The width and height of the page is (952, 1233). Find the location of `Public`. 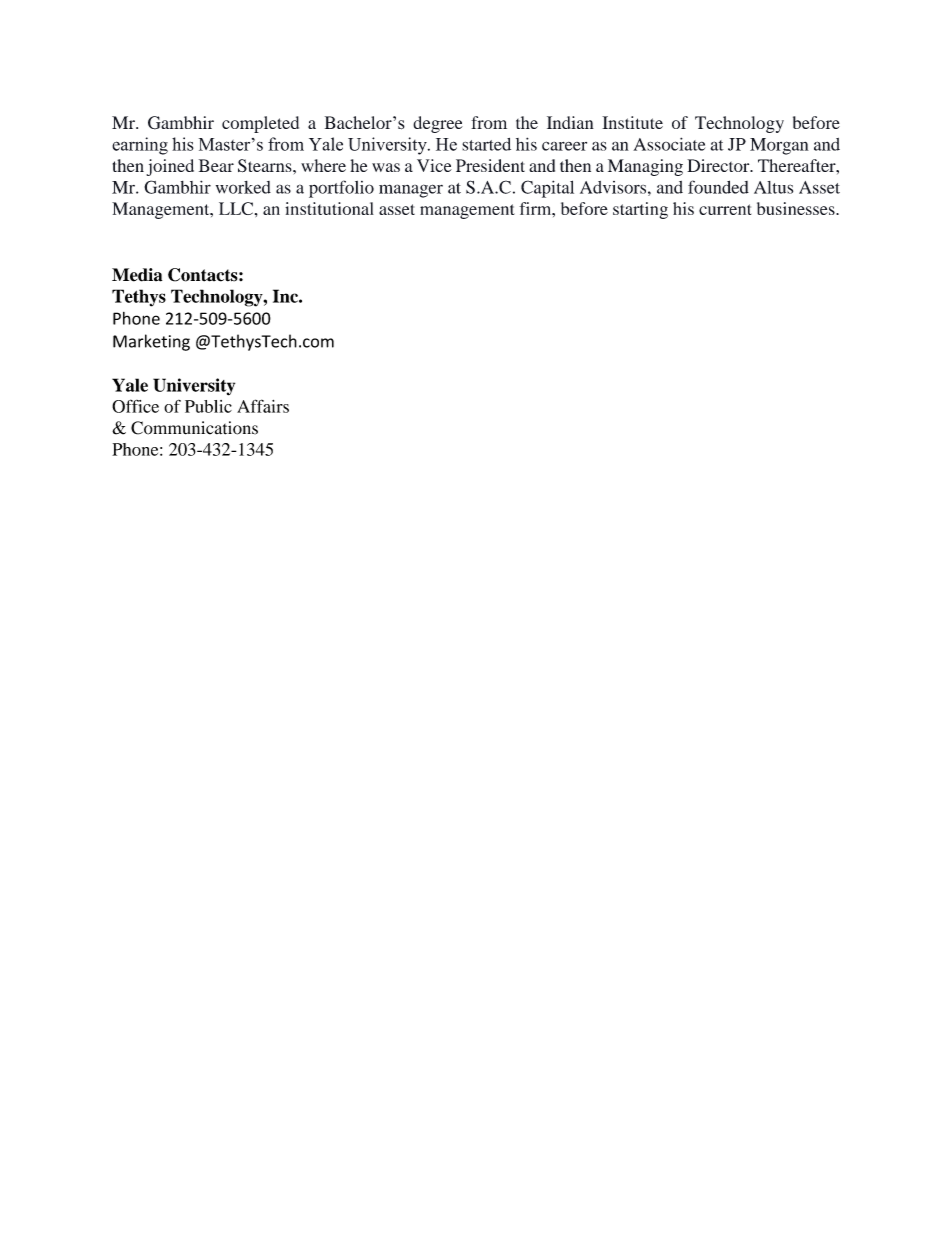

Public is located at coordinates (208, 406).
